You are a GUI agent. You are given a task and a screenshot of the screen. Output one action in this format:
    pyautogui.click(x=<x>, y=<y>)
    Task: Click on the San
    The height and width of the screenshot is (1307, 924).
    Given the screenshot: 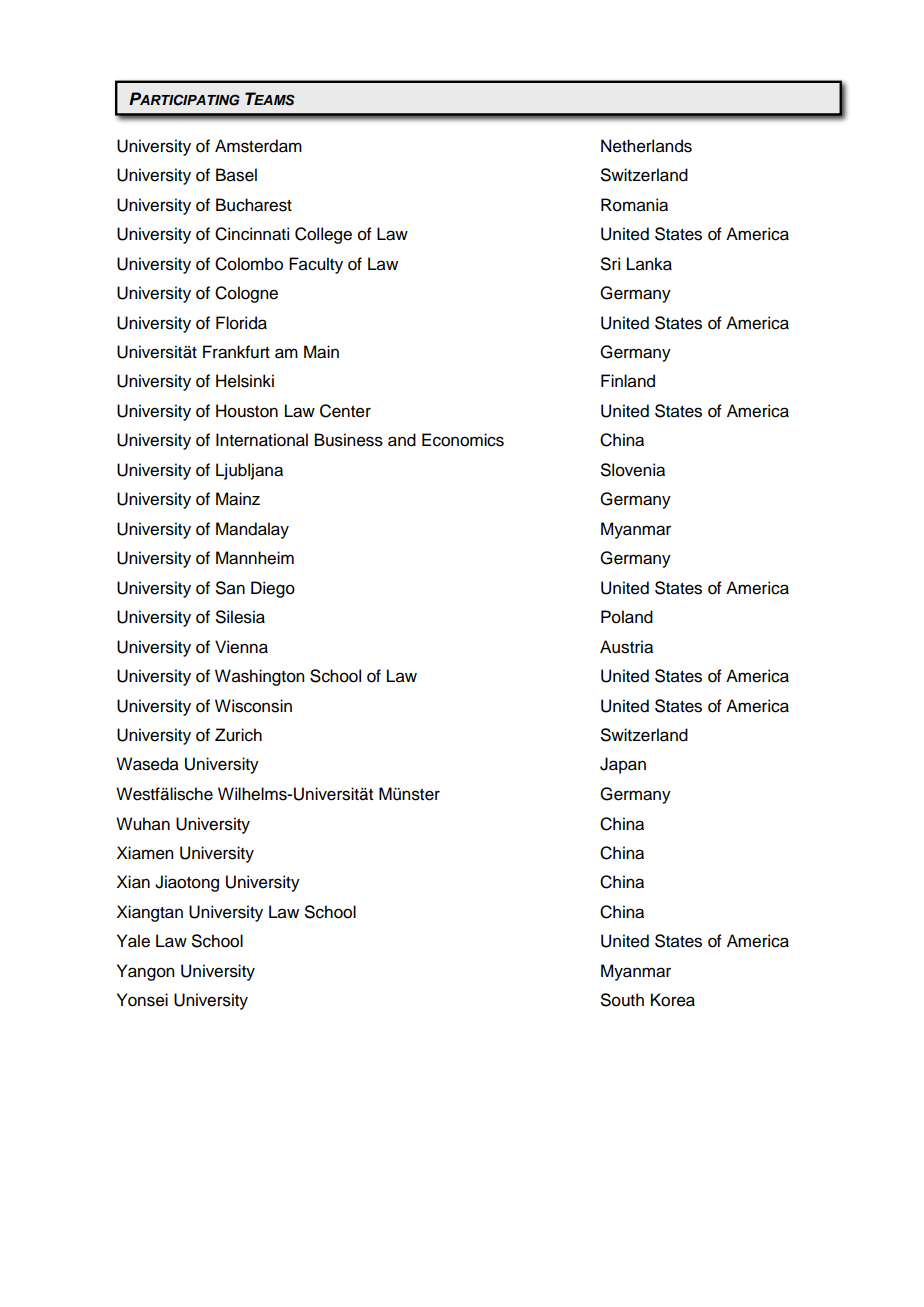 What is the action you would take?
    pyautogui.click(x=230, y=588)
